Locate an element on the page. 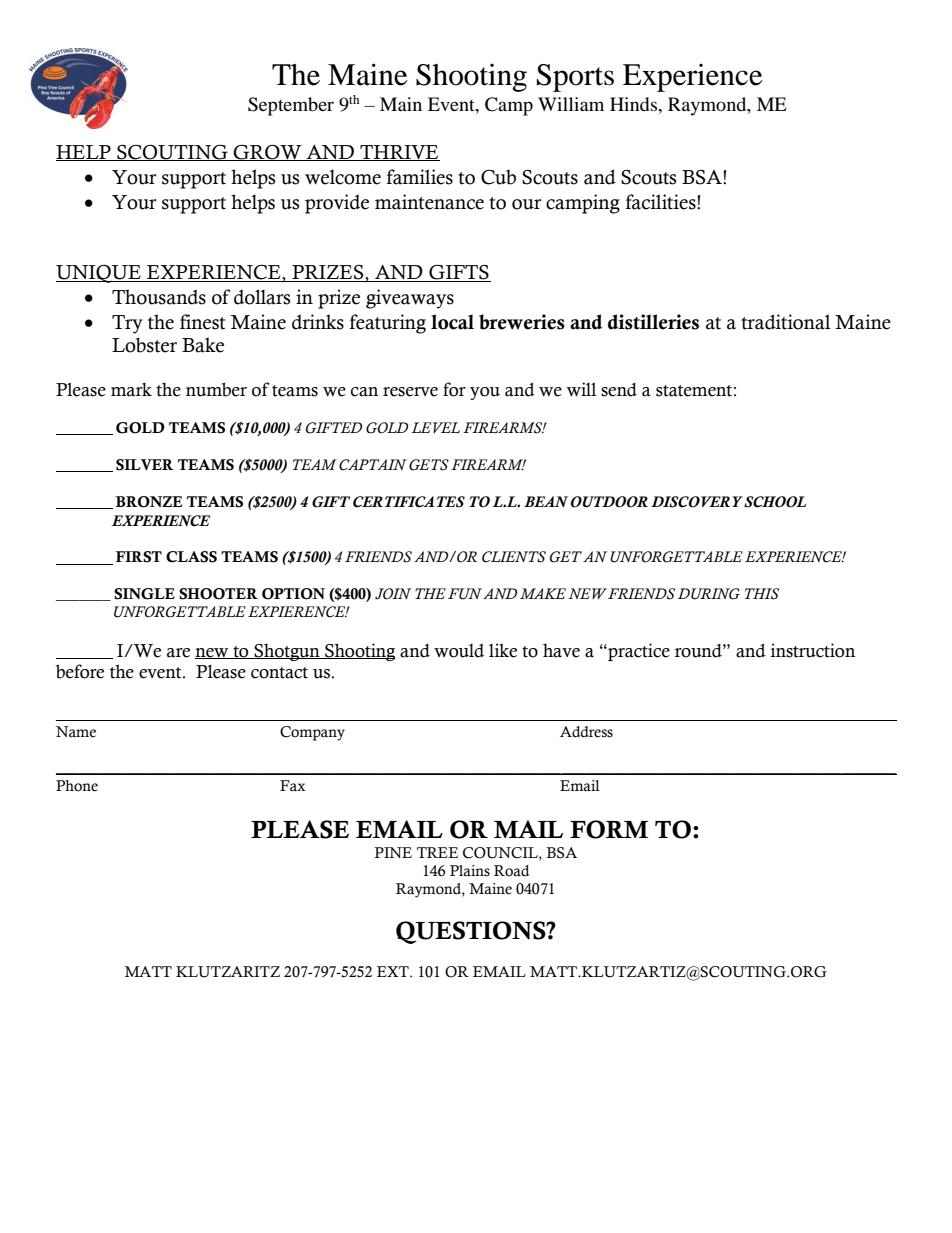  FORM is located at coordinates (609, 829).
